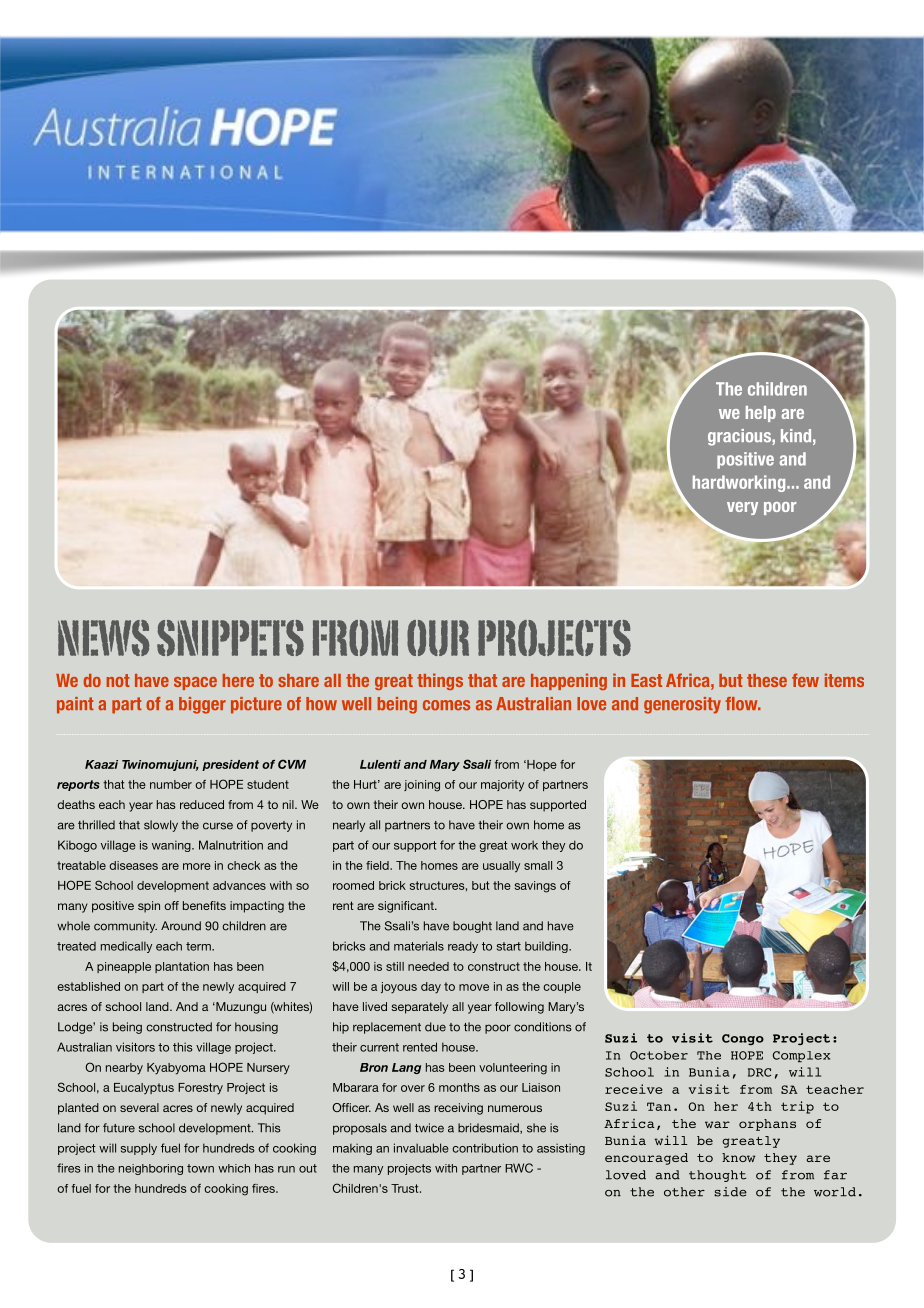 The height and width of the screenshot is (1308, 924). Describe the element at coordinates (195, 683) in the screenshot. I see `space` at that location.
